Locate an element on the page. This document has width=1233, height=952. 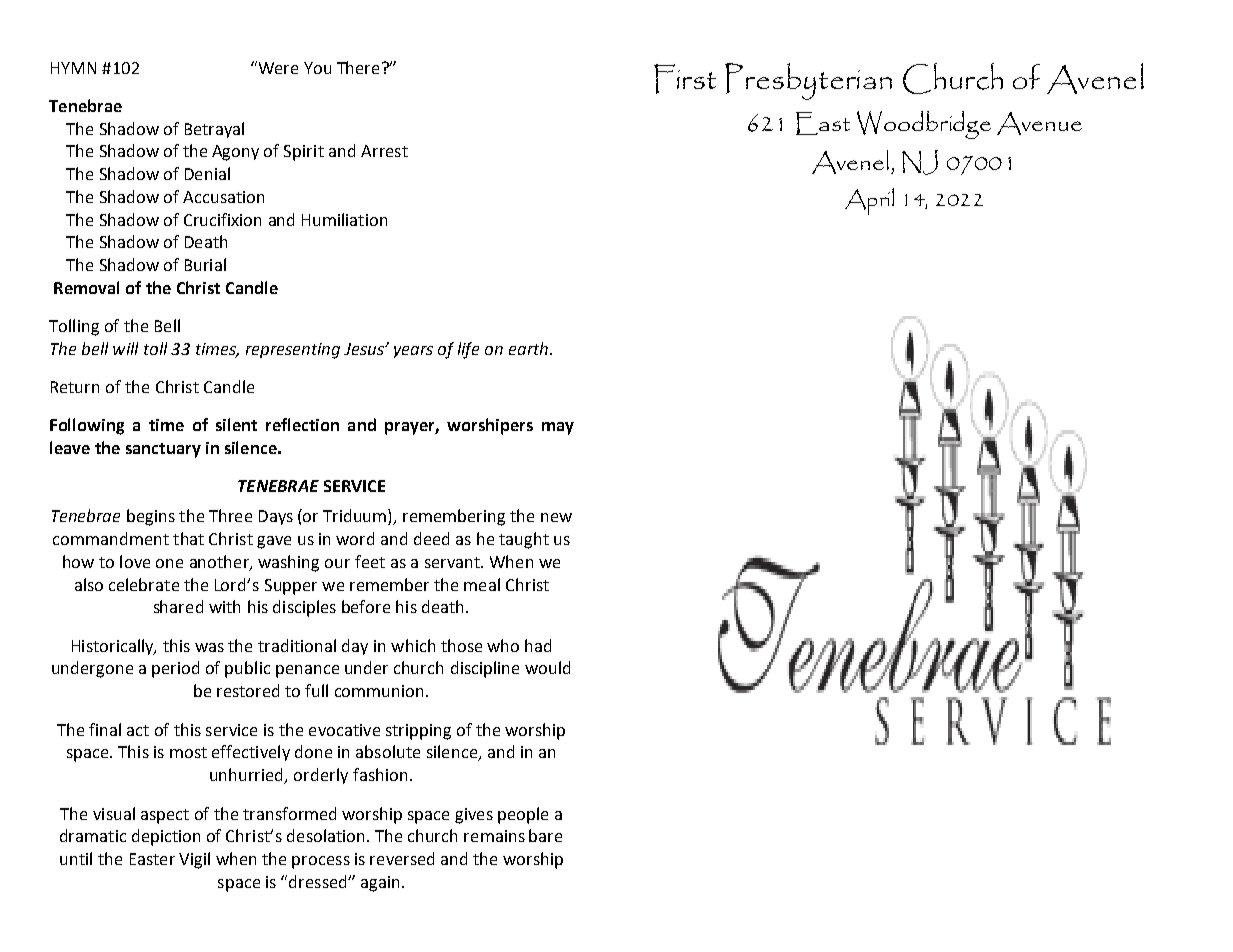
First is located at coordinates (685, 79).
